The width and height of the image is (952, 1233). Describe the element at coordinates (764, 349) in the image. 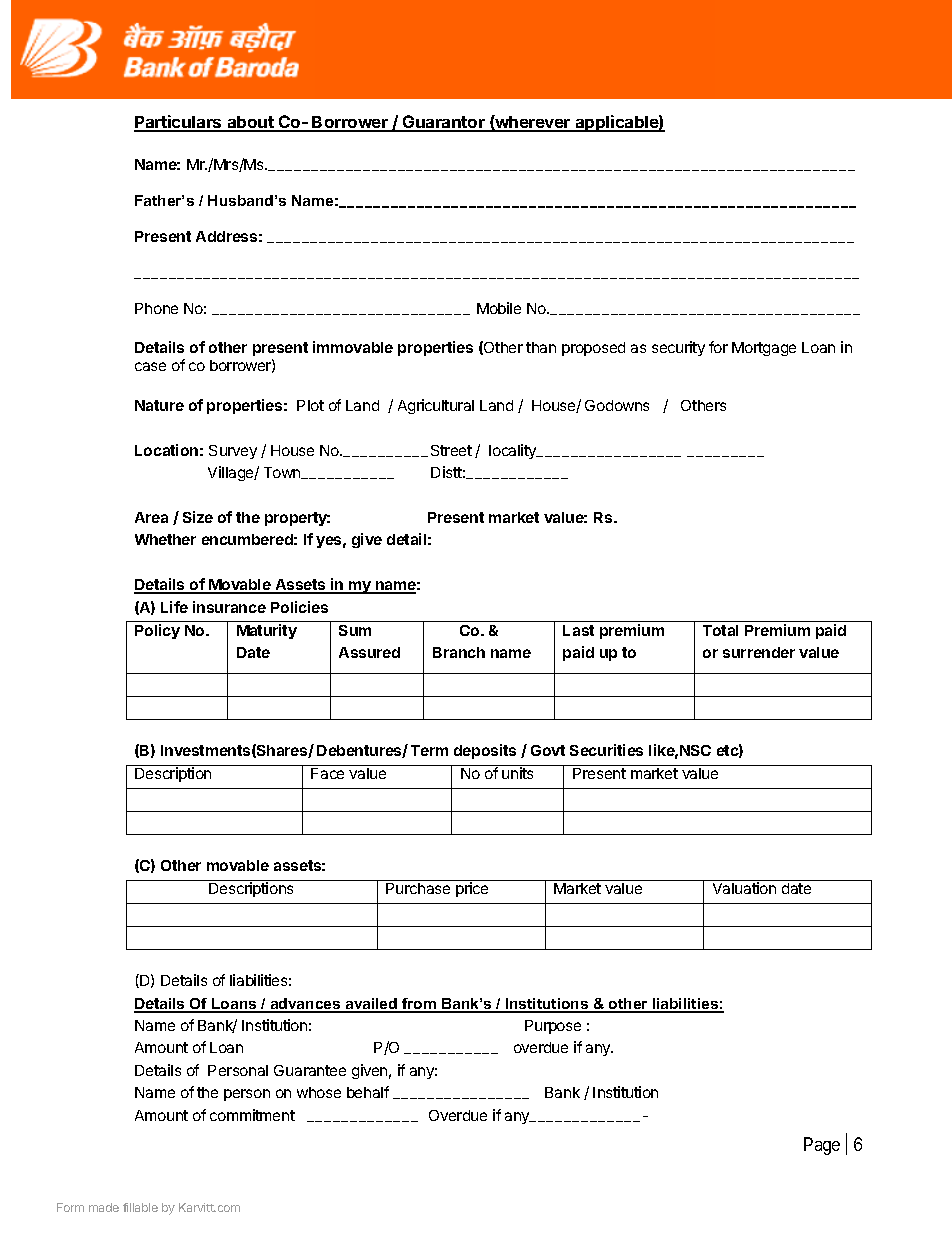

I see `Mortgage` at that location.
